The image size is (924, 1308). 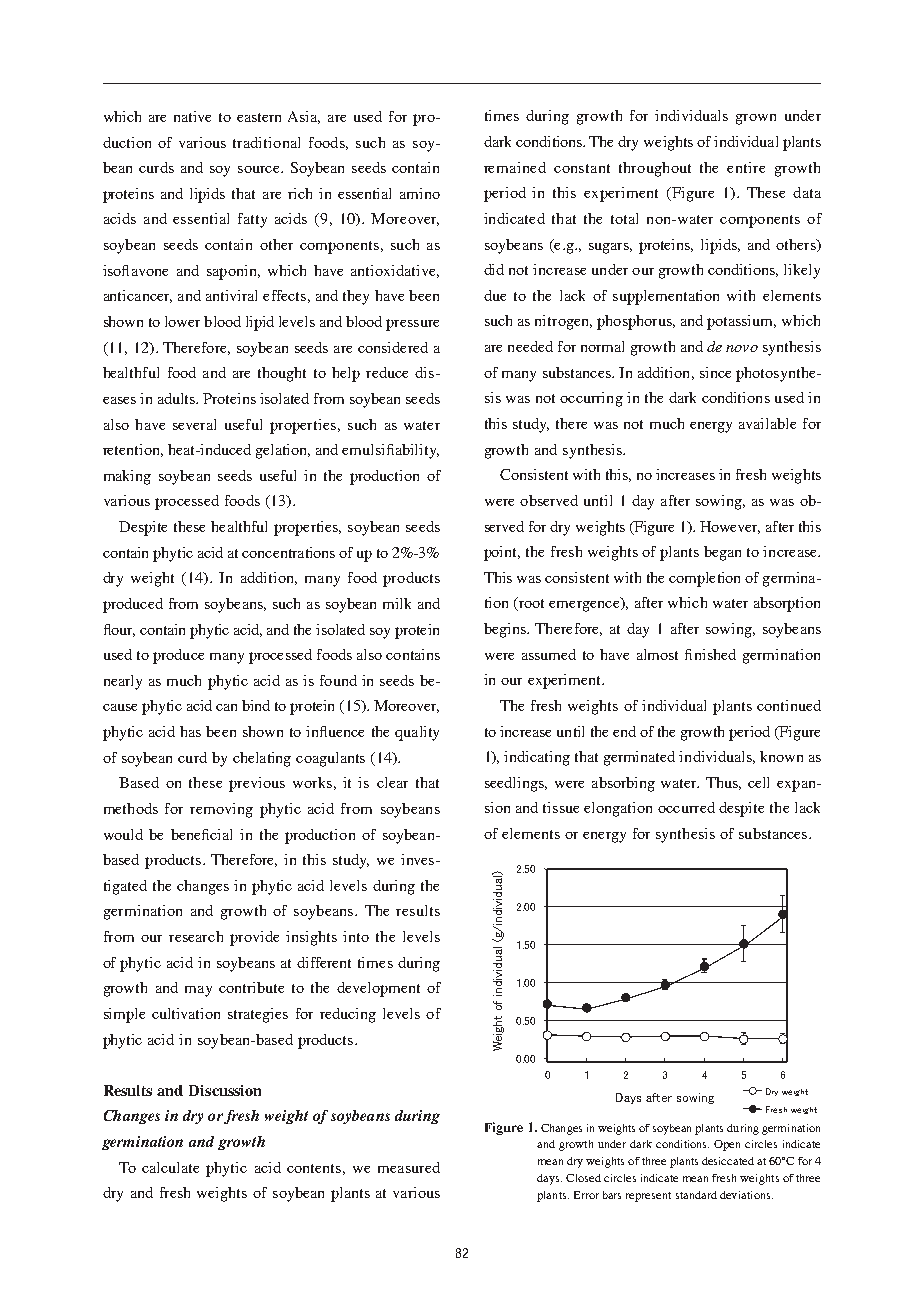 What do you see at coordinates (417, 451) in the screenshot?
I see `ability` at bounding box center [417, 451].
